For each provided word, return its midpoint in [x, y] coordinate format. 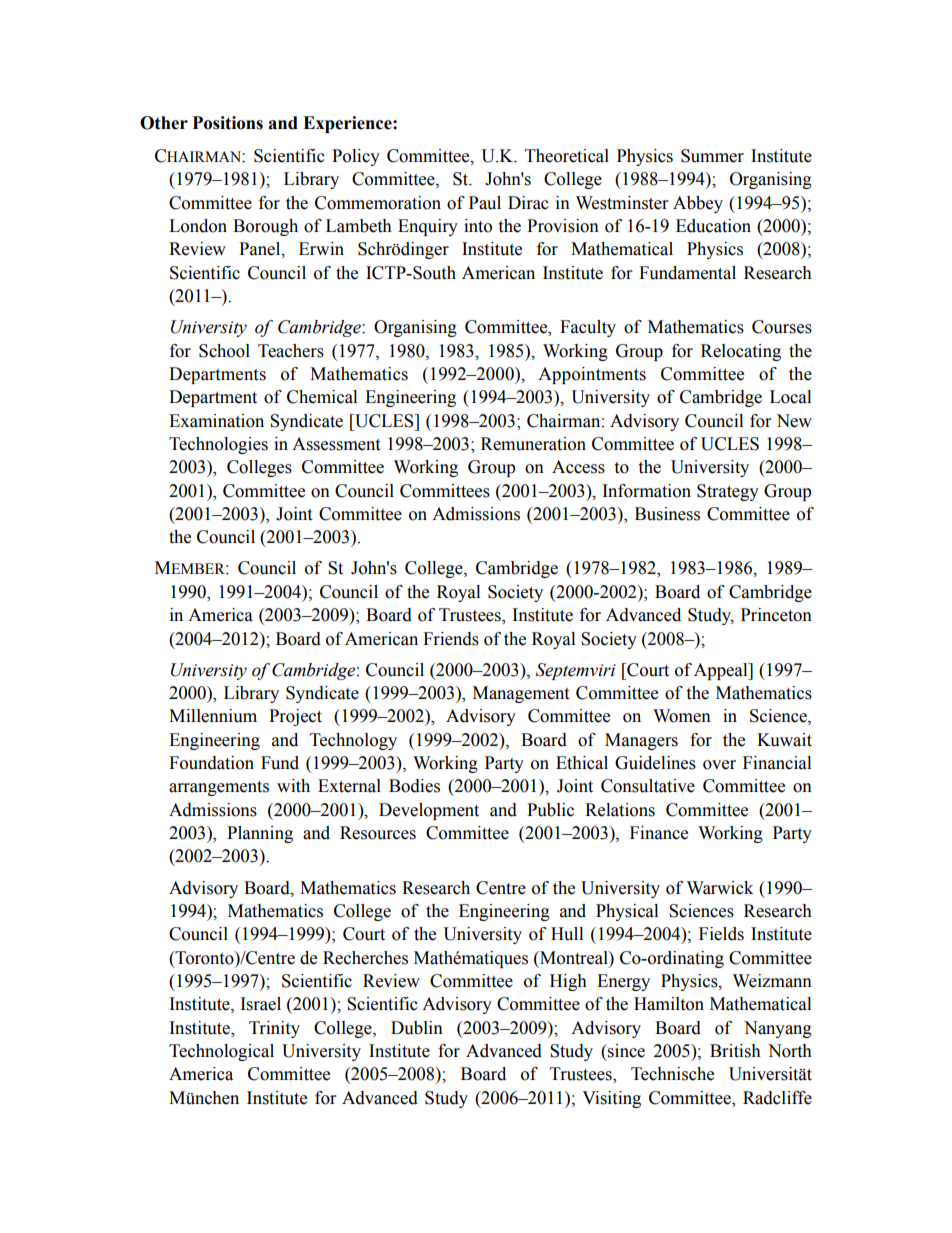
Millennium [213, 716]
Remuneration [533, 444]
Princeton [776, 615]
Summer [712, 156]
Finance [659, 833]
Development [429, 811]
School [224, 351]
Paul [485, 203]
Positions [228, 123]
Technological [221, 1052]
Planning [260, 834]
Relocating [741, 352]
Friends [451, 639]
